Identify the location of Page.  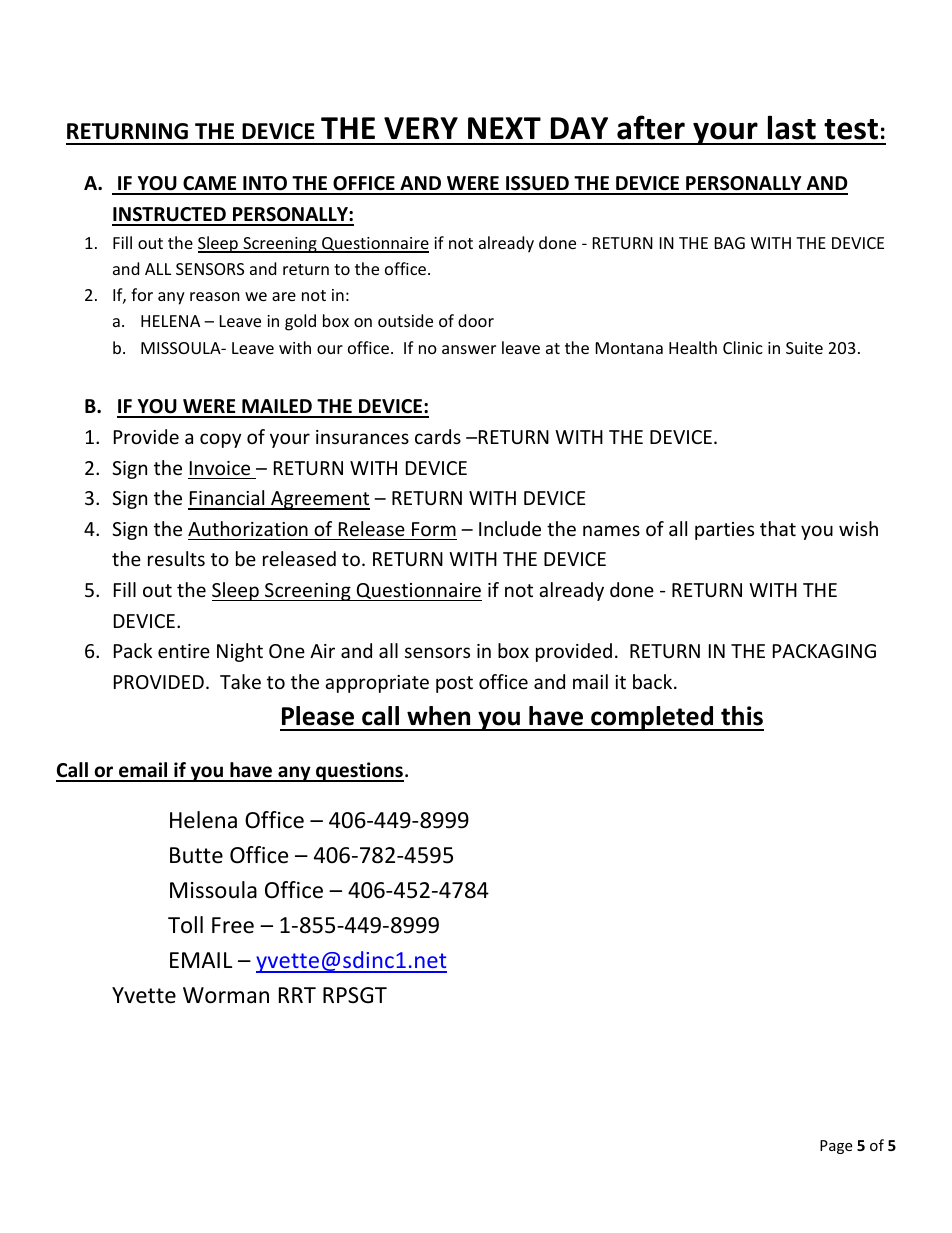
(836, 1147).
